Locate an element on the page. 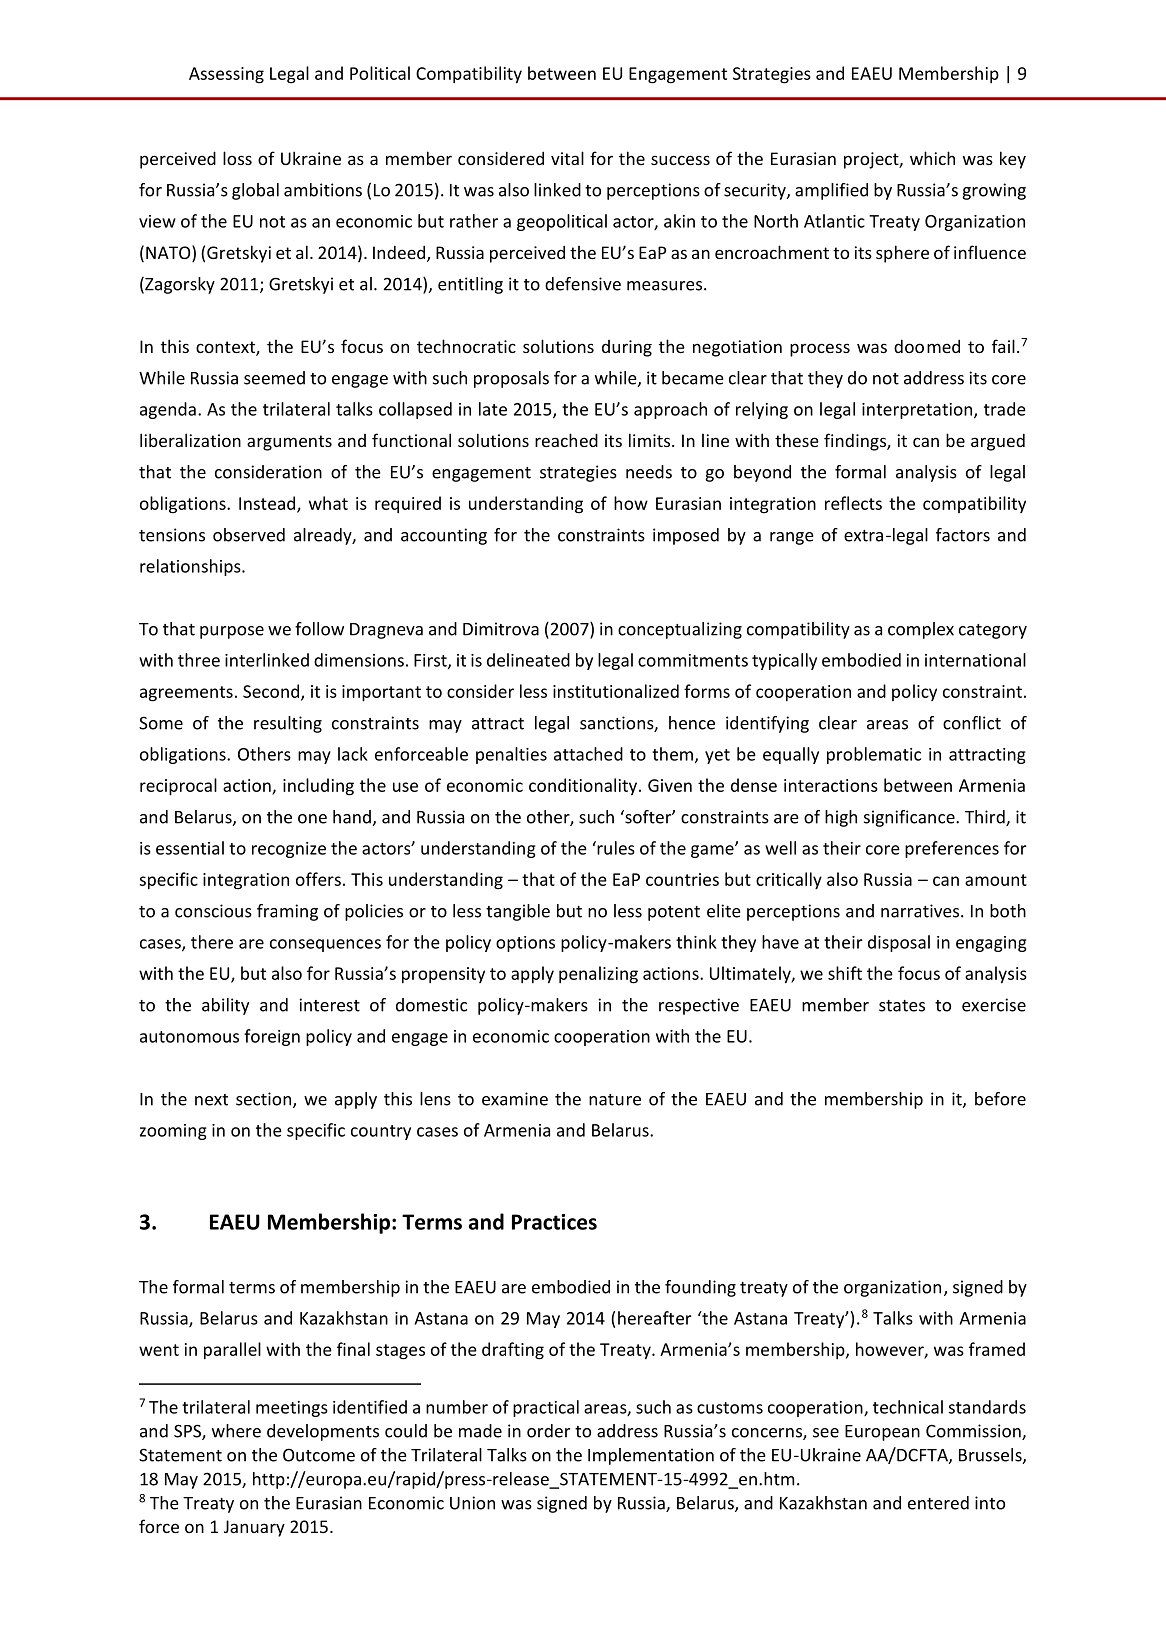  January is located at coordinates (254, 1528).
